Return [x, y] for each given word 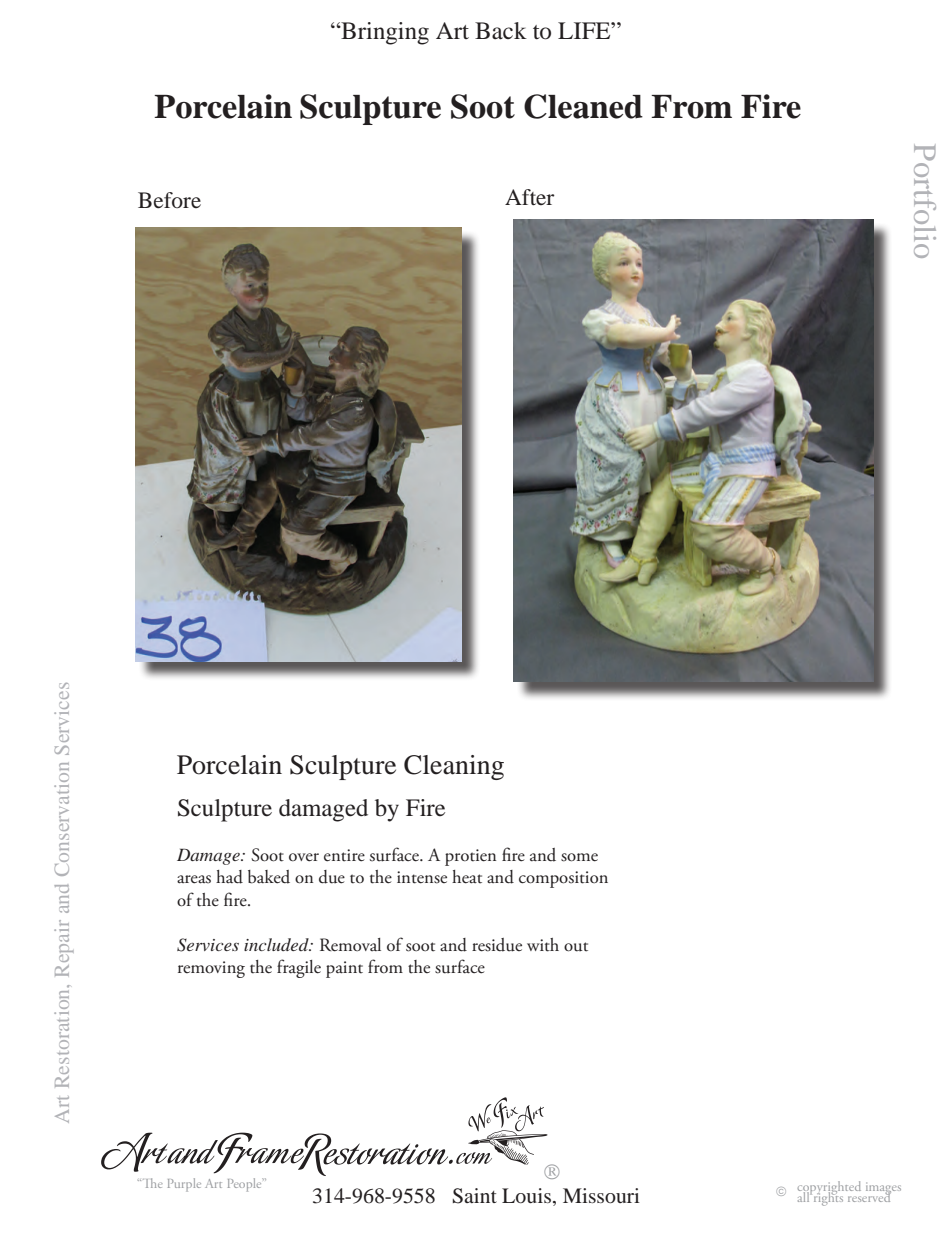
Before [169, 200]
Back [501, 31]
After [530, 197]
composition [563, 879]
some [579, 857]
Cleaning [454, 767]
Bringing [384, 33]
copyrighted [829, 1189]
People [246, 1185]
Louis [526, 1195]
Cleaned [583, 106]
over [304, 857]
